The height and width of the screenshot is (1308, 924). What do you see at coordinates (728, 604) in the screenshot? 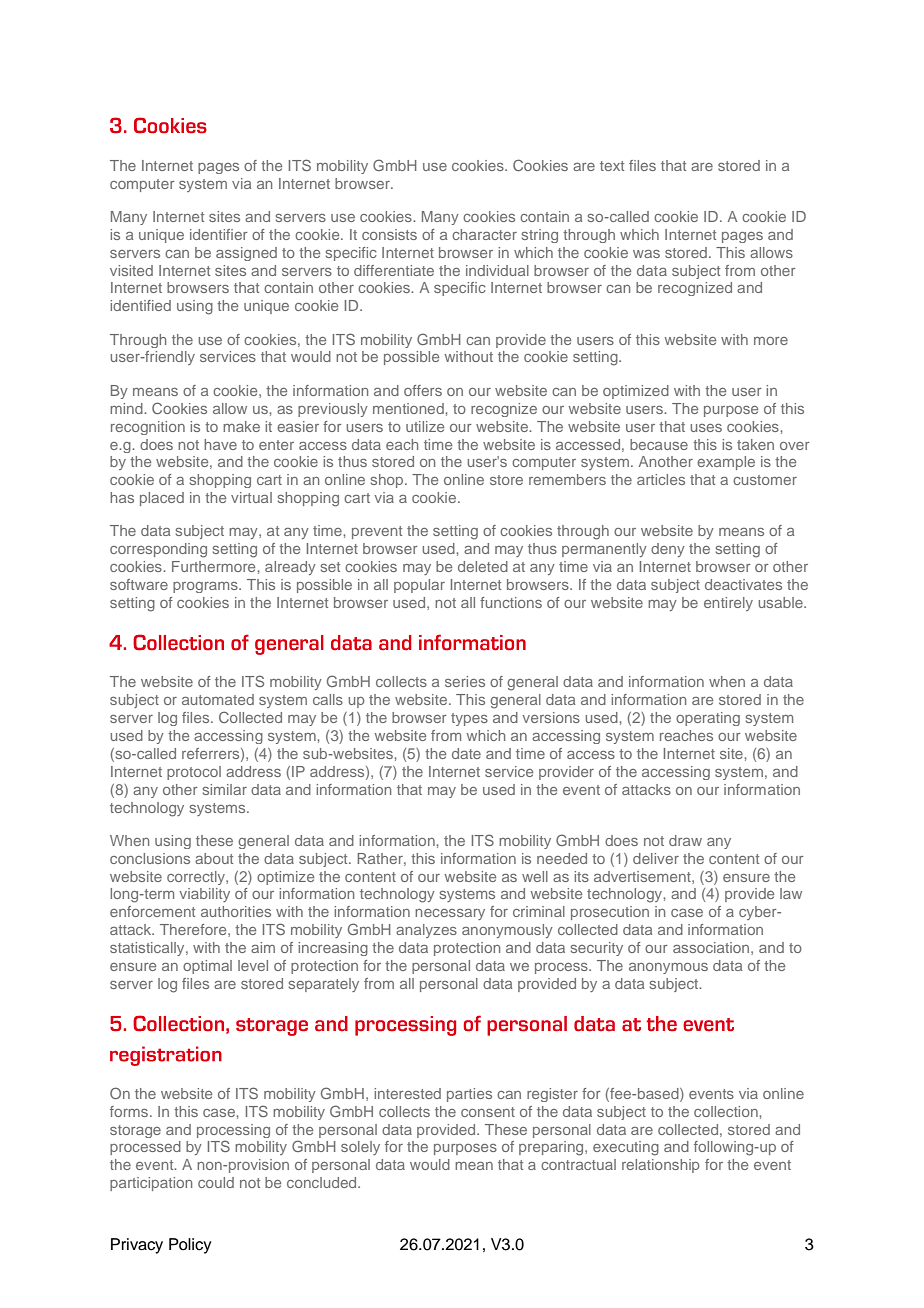
I see `entirely` at bounding box center [728, 604].
